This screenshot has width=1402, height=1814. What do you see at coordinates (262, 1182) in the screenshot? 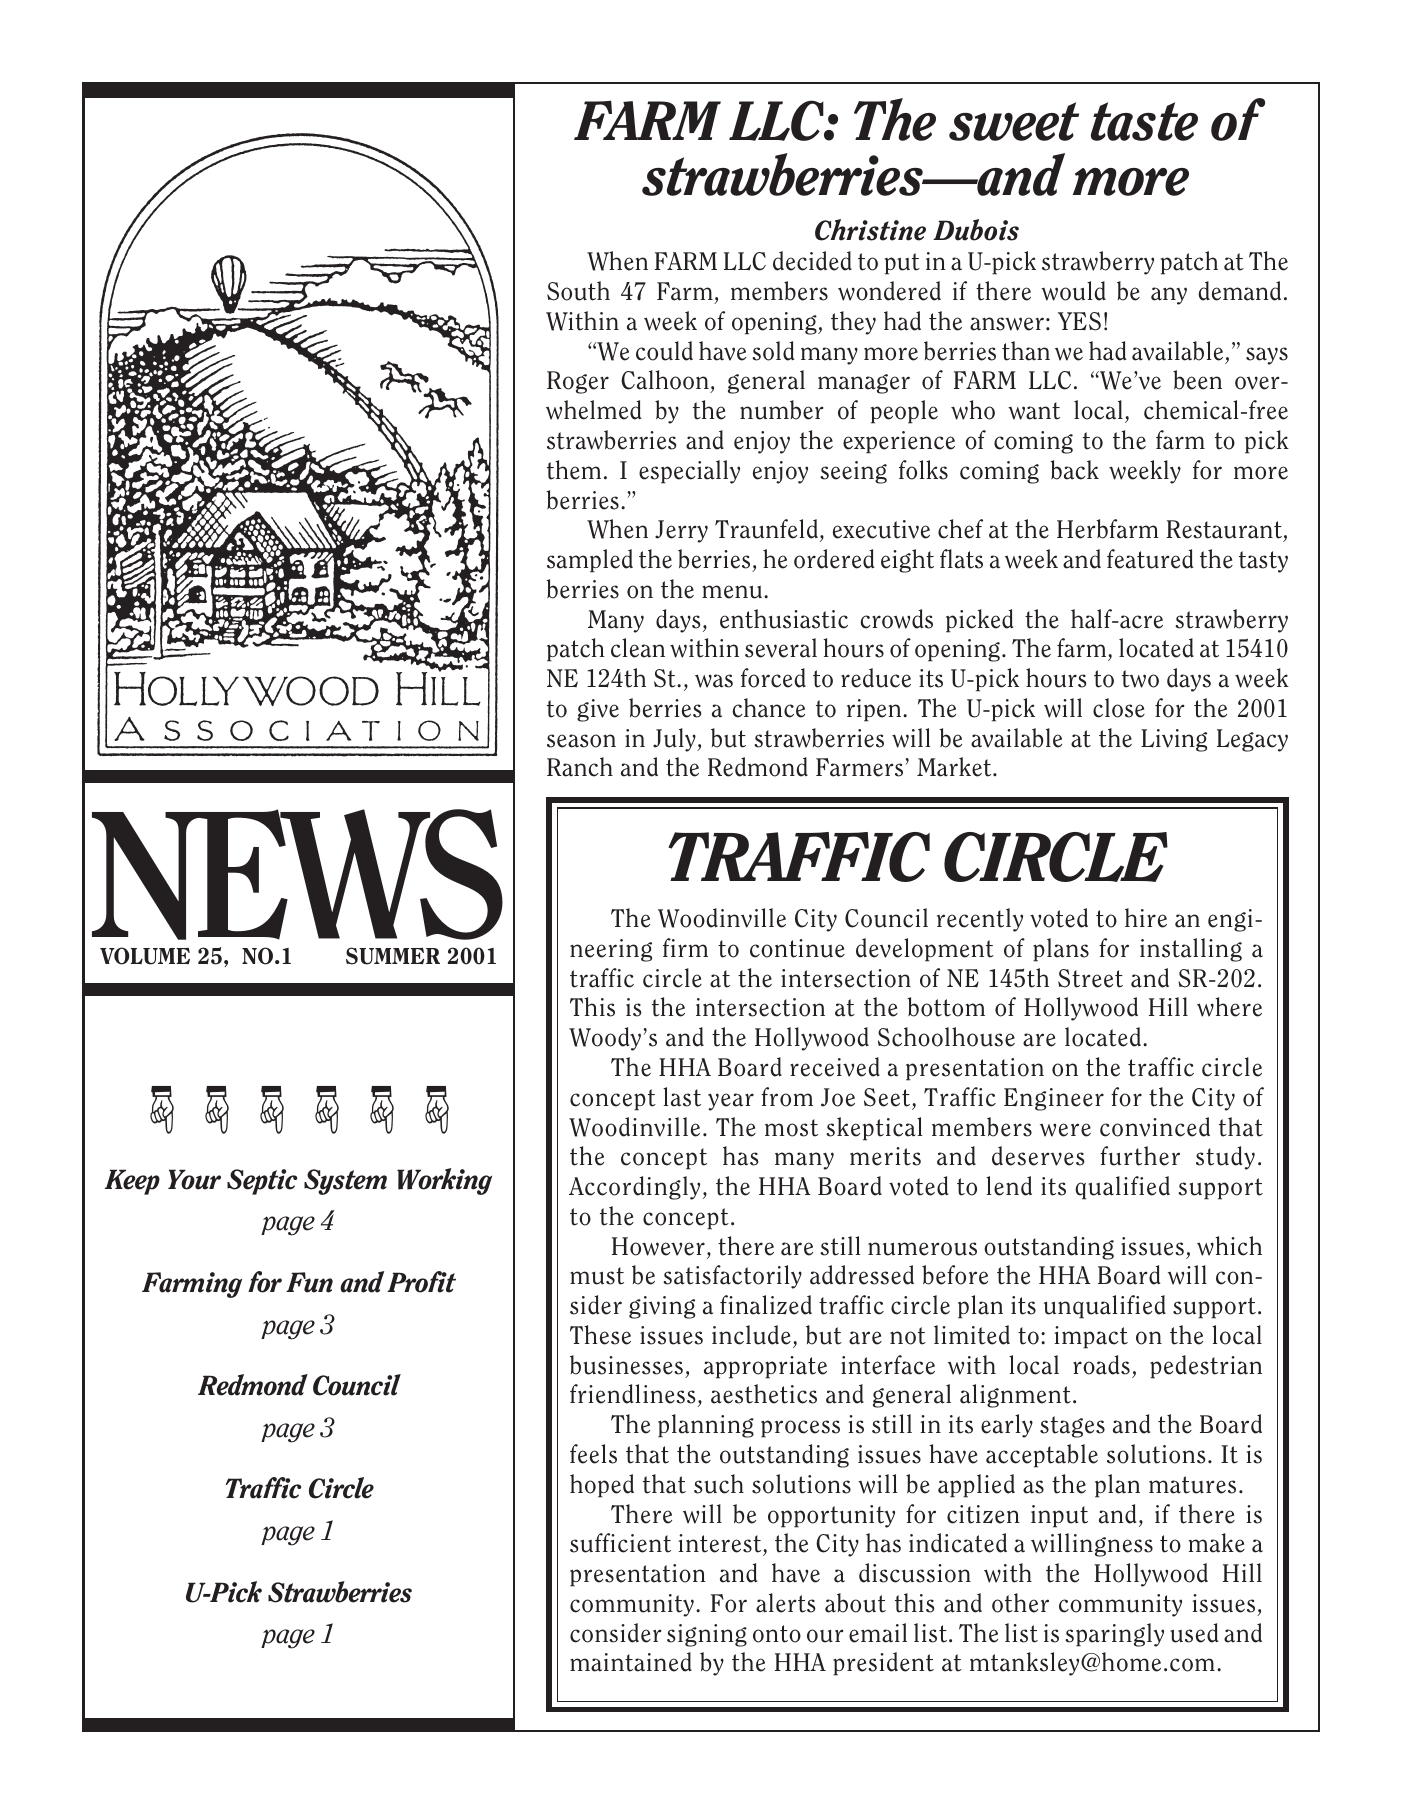
I see `Septic` at bounding box center [262, 1182].
